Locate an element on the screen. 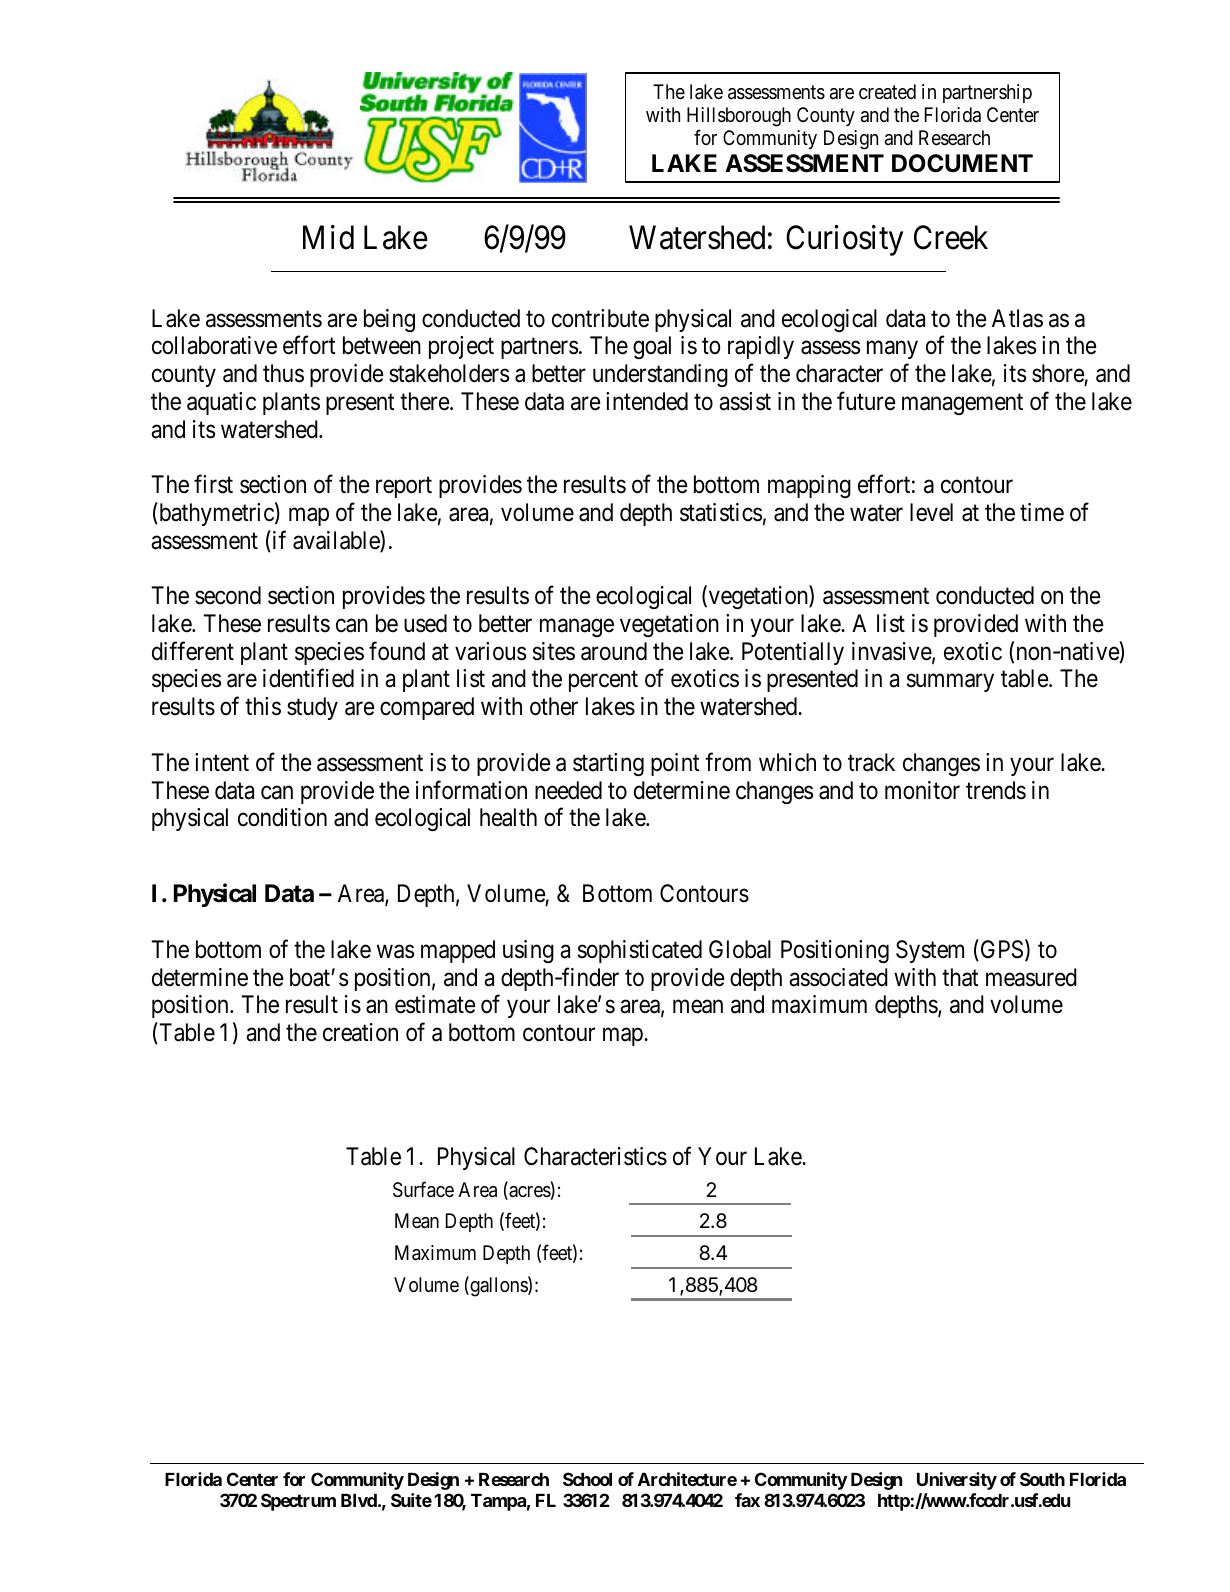 The height and width of the screenshot is (1592, 1230). Spectrum is located at coordinates (298, 1502).
